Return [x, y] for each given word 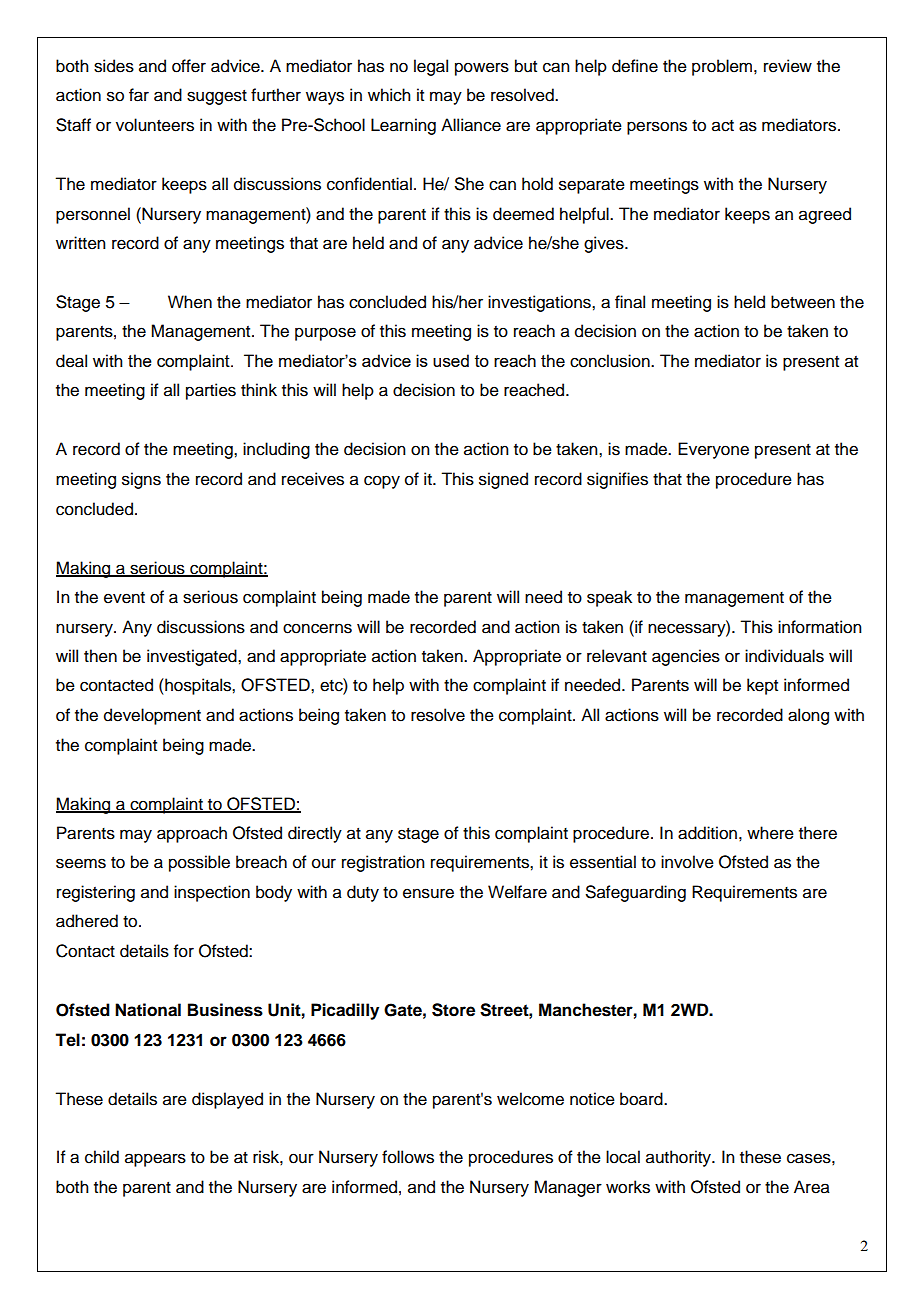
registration [383, 863]
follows [408, 1157]
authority [679, 1158]
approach [192, 834]
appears [155, 1160]
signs [141, 480]
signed [503, 480]
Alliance [471, 125]
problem [723, 67]
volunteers [155, 125]
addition [707, 833]
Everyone [713, 450]
